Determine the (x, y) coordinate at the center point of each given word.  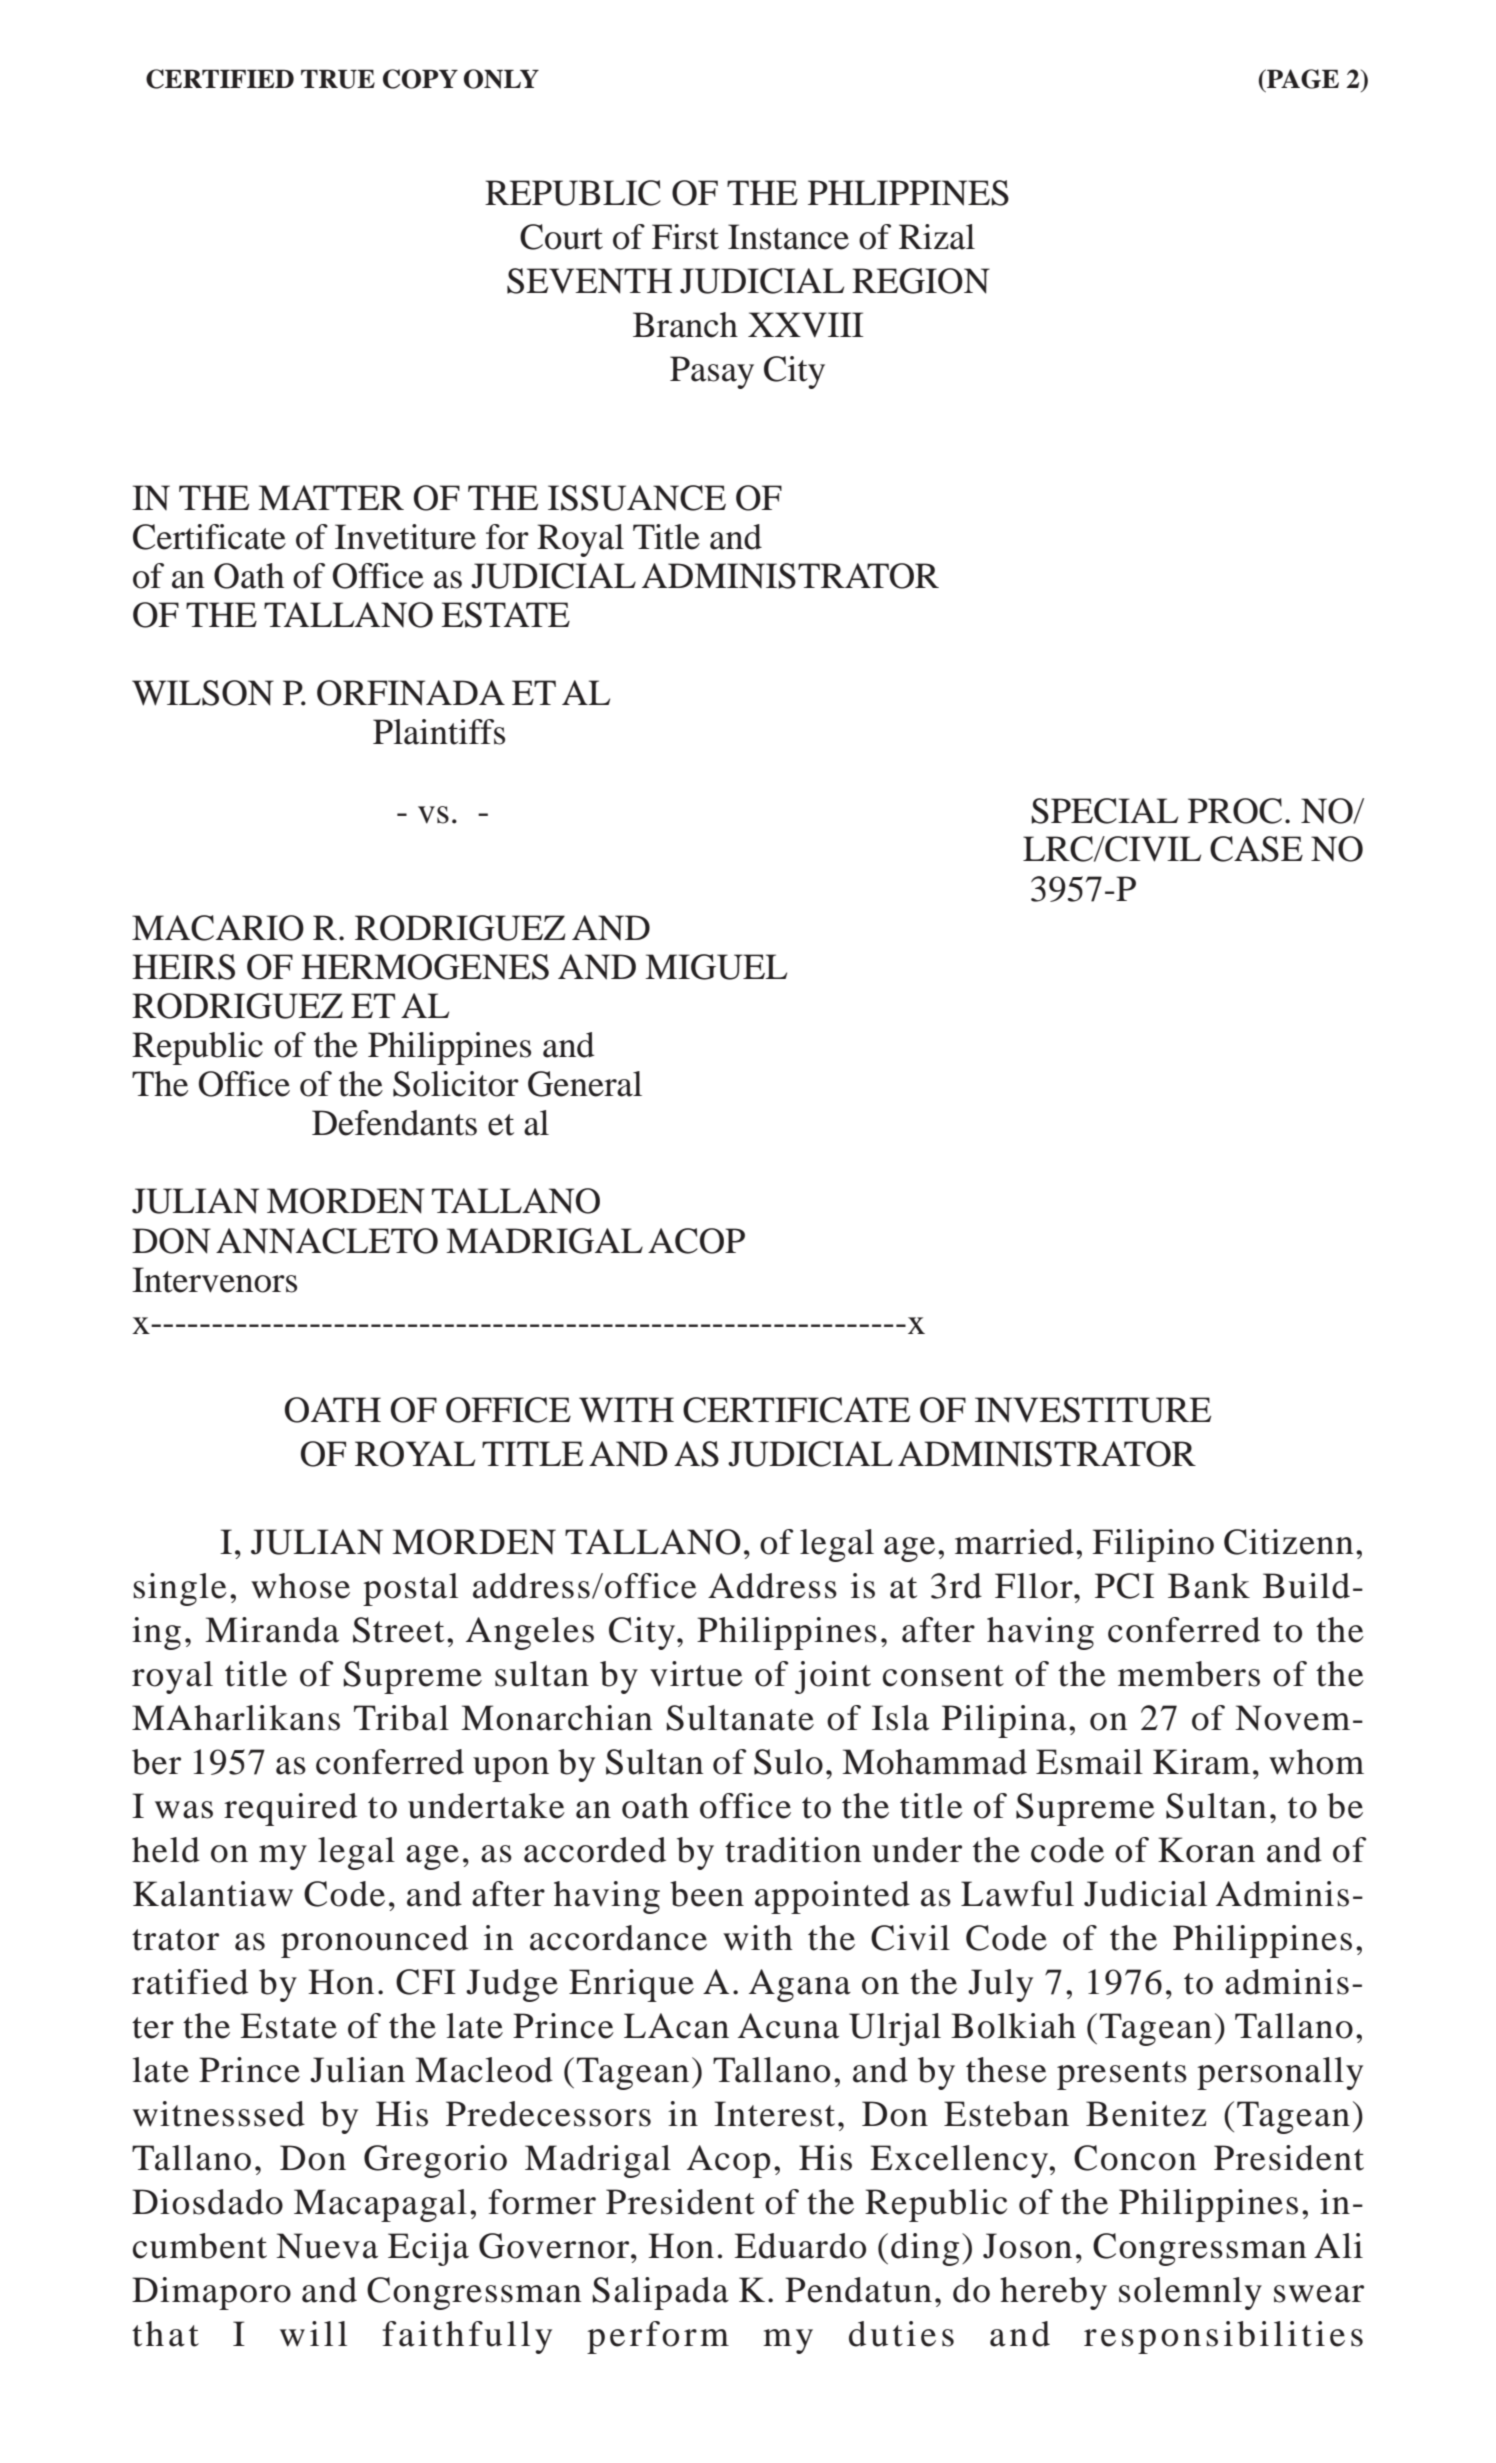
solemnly (1190, 2293)
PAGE (1302, 79)
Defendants (394, 1123)
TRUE (338, 79)
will (313, 2334)
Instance (788, 237)
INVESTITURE (1093, 1410)
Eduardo (800, 2246)
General (585, 1084)
